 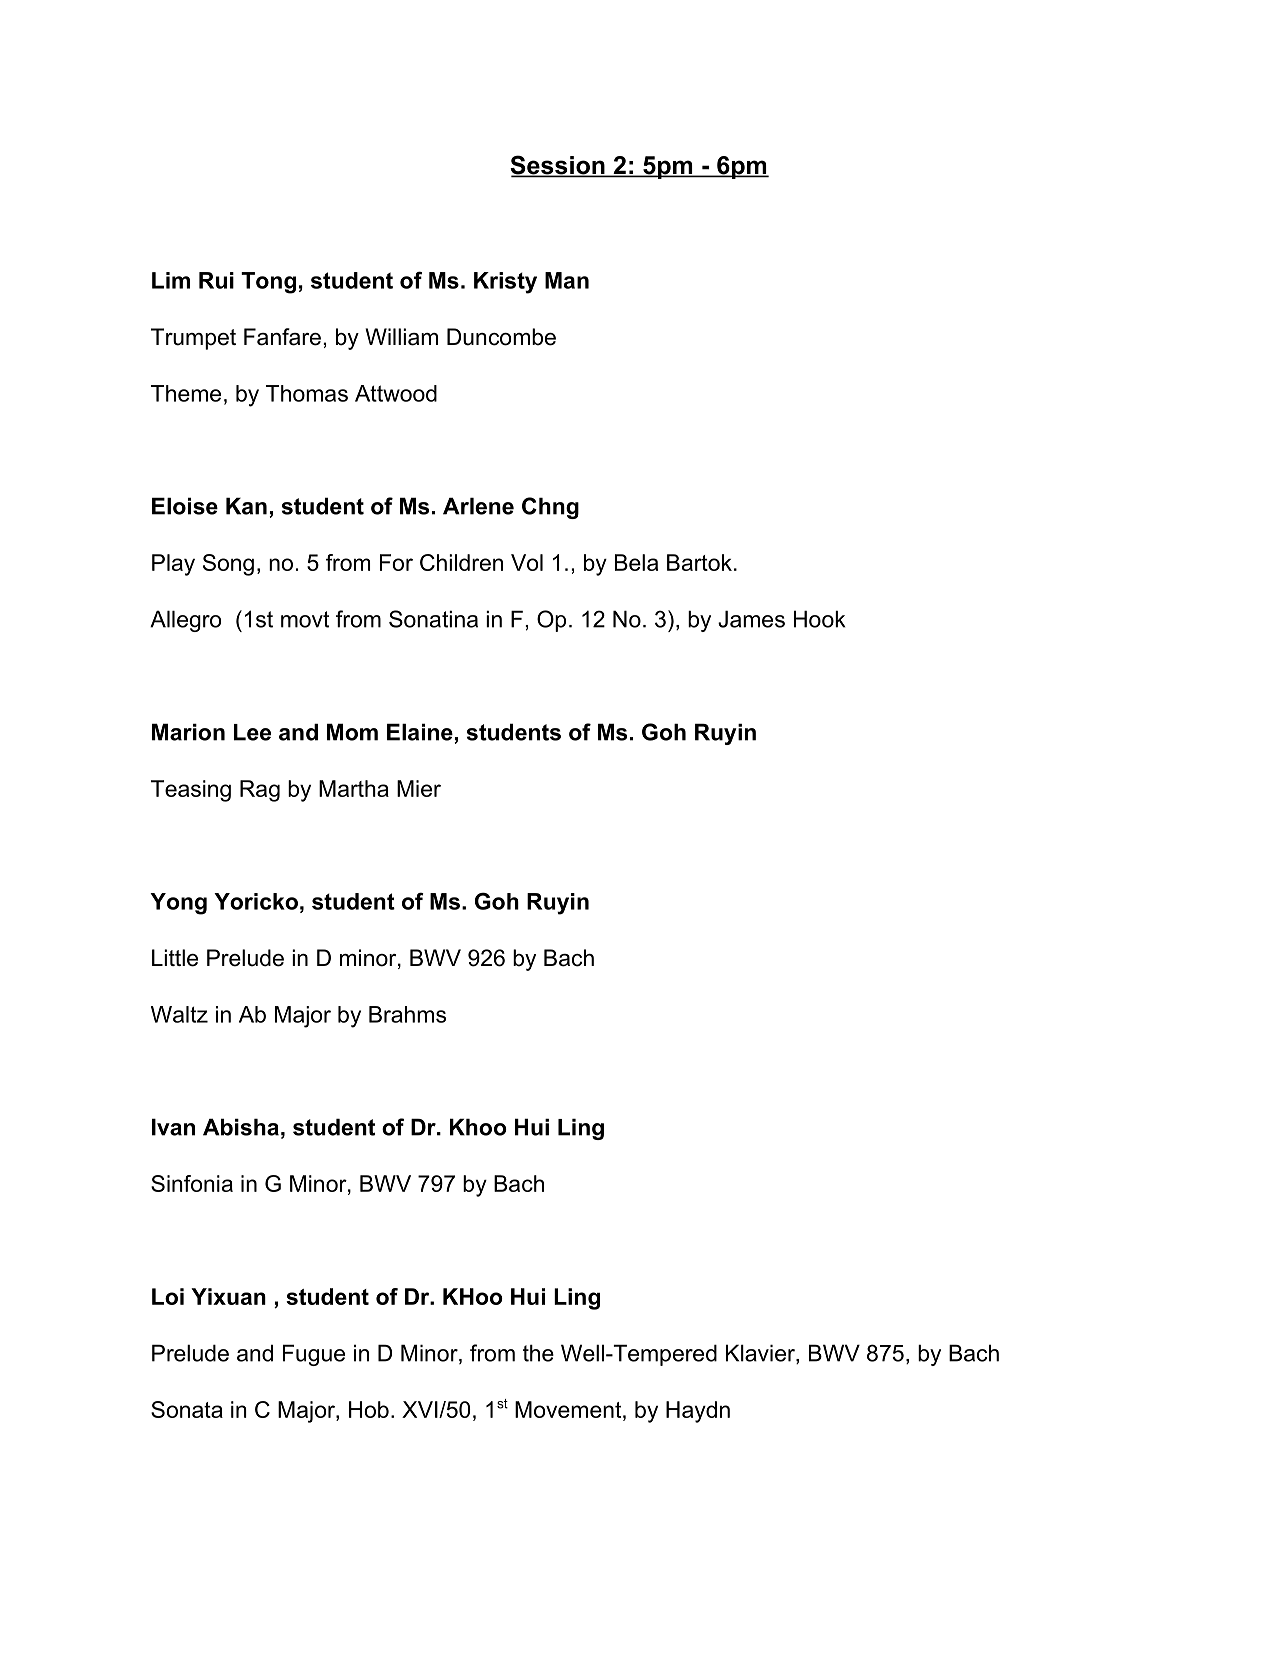 I want to click on Tong, so click(x=268, y=283).
